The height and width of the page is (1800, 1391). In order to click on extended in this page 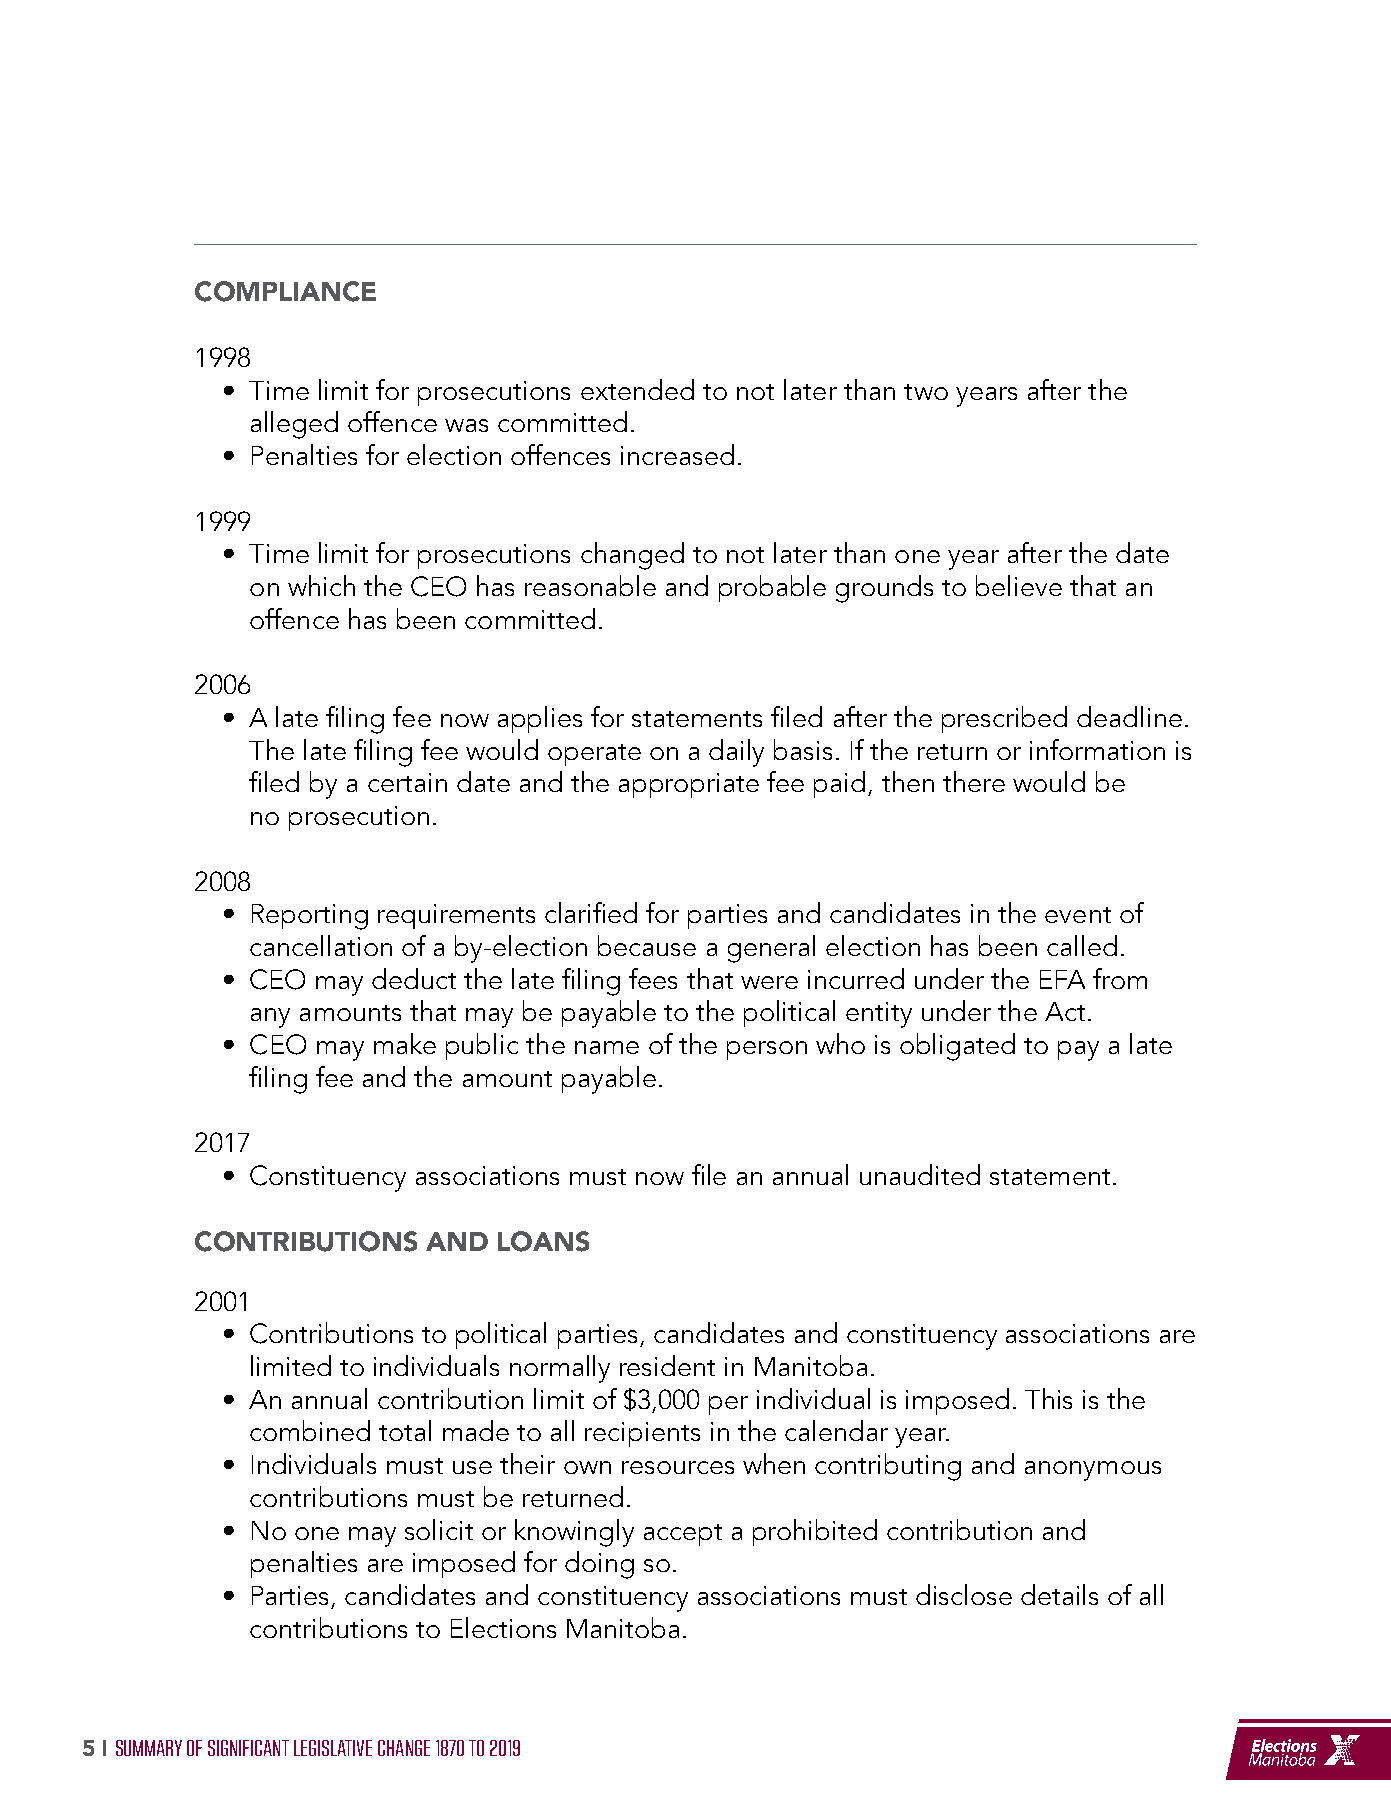, I will do `click(637, 389)`.
